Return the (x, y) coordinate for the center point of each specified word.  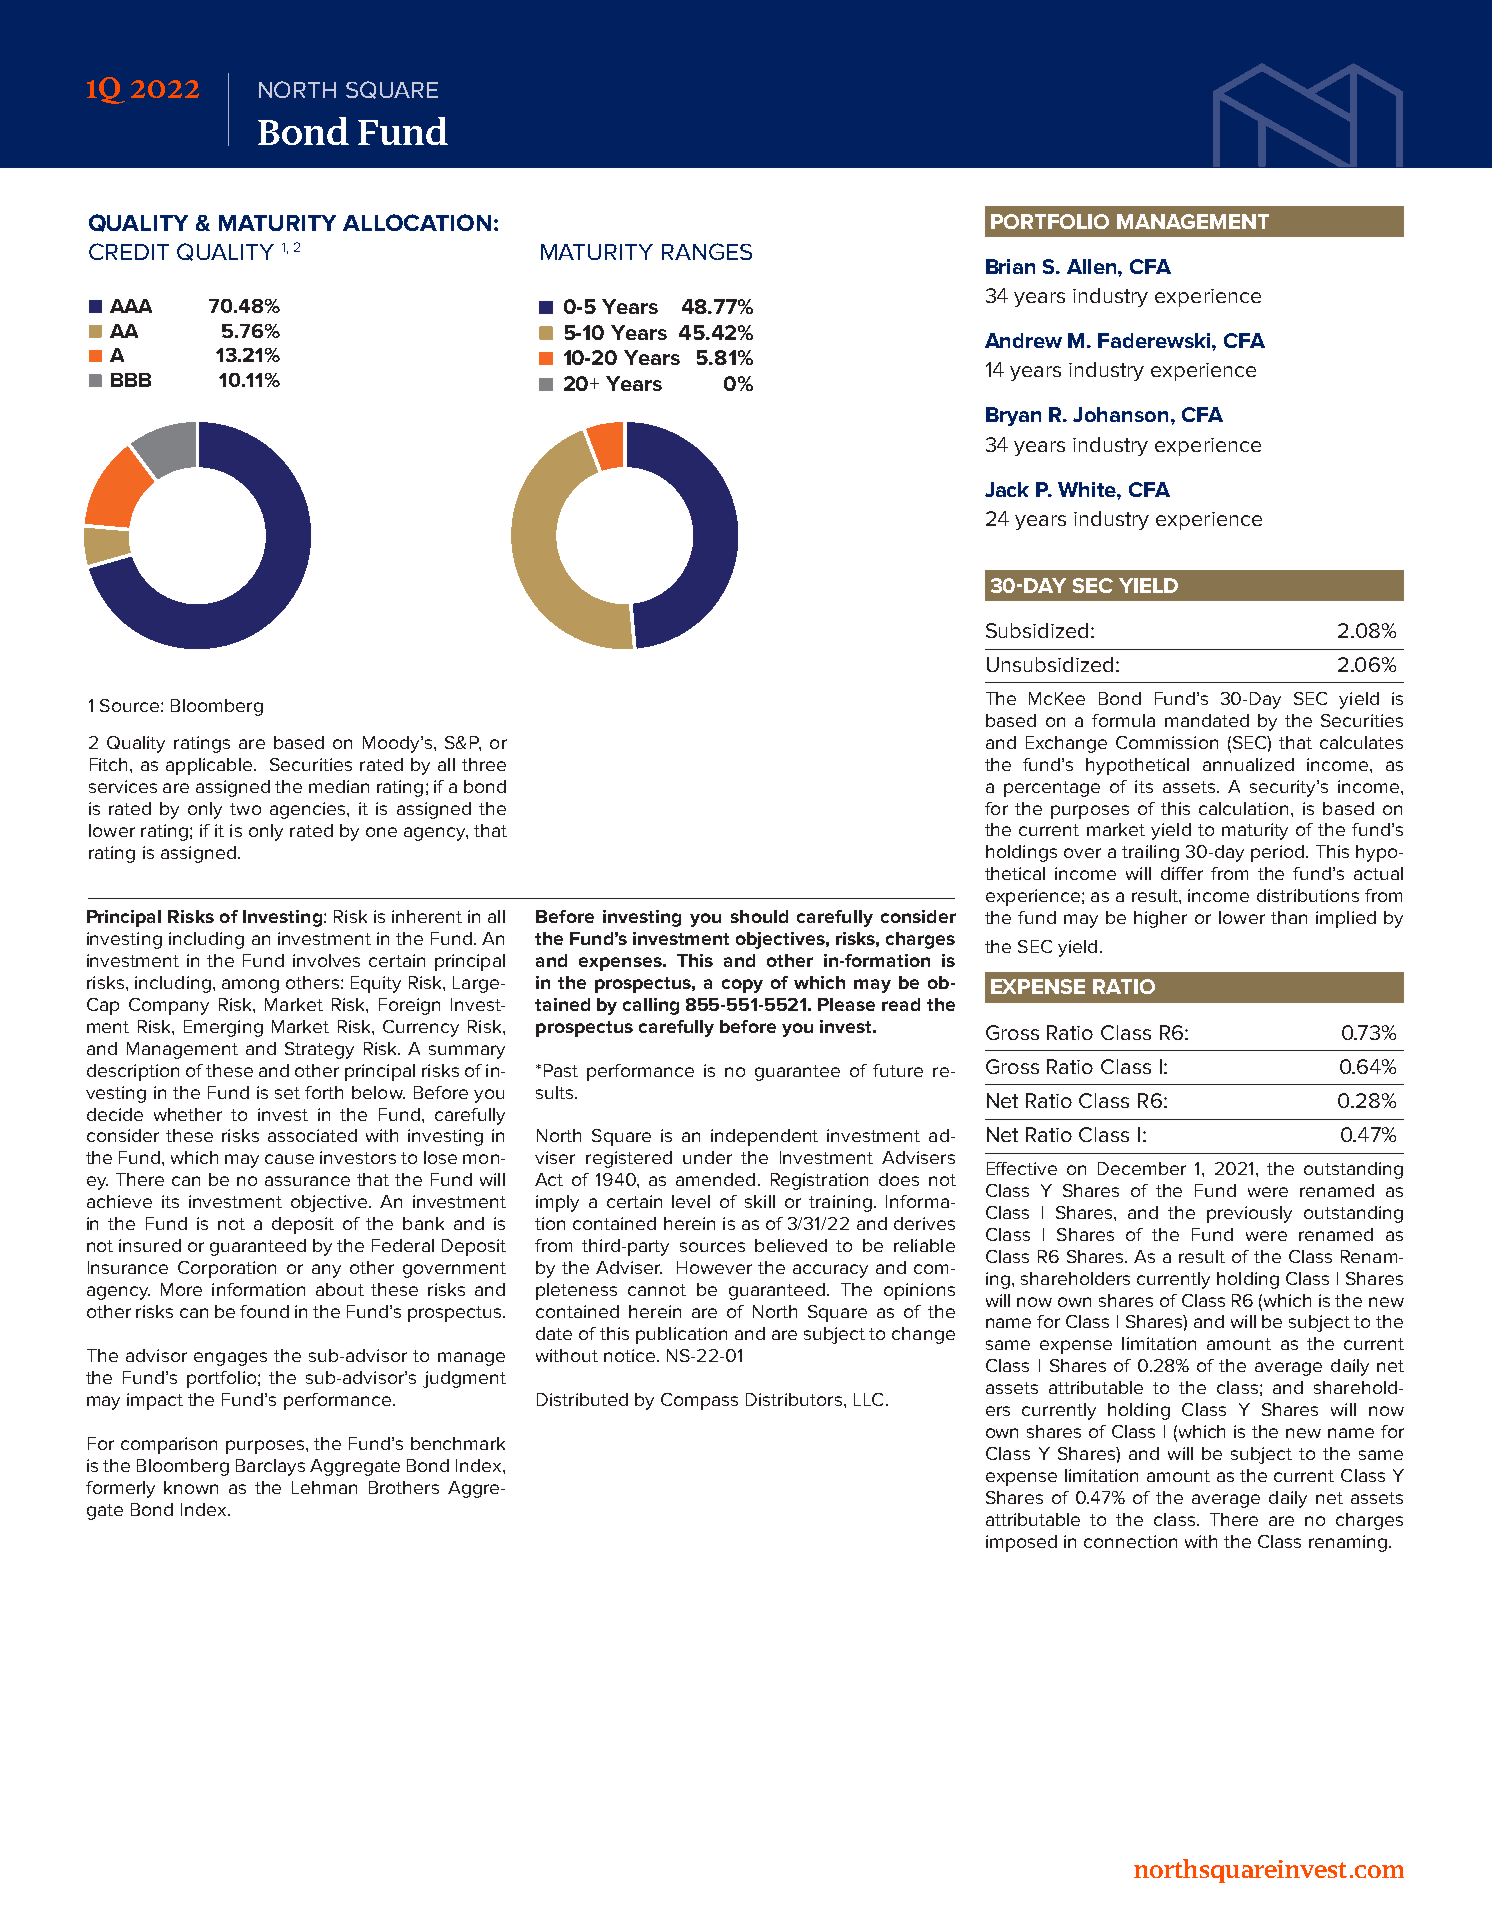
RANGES (707, 251)
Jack (1007, 489)
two (245, 809)
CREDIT (129, 251)
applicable (210, 766)
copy (742, 986)
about (340, 1289)
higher (1160, 919)
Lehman (324, 1487)
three (484, 764)
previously (1249, 1214)
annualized (1248, 764)
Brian (1010, 266)
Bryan (1013, 416)
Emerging (223, 1028)
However (714, 1267)
